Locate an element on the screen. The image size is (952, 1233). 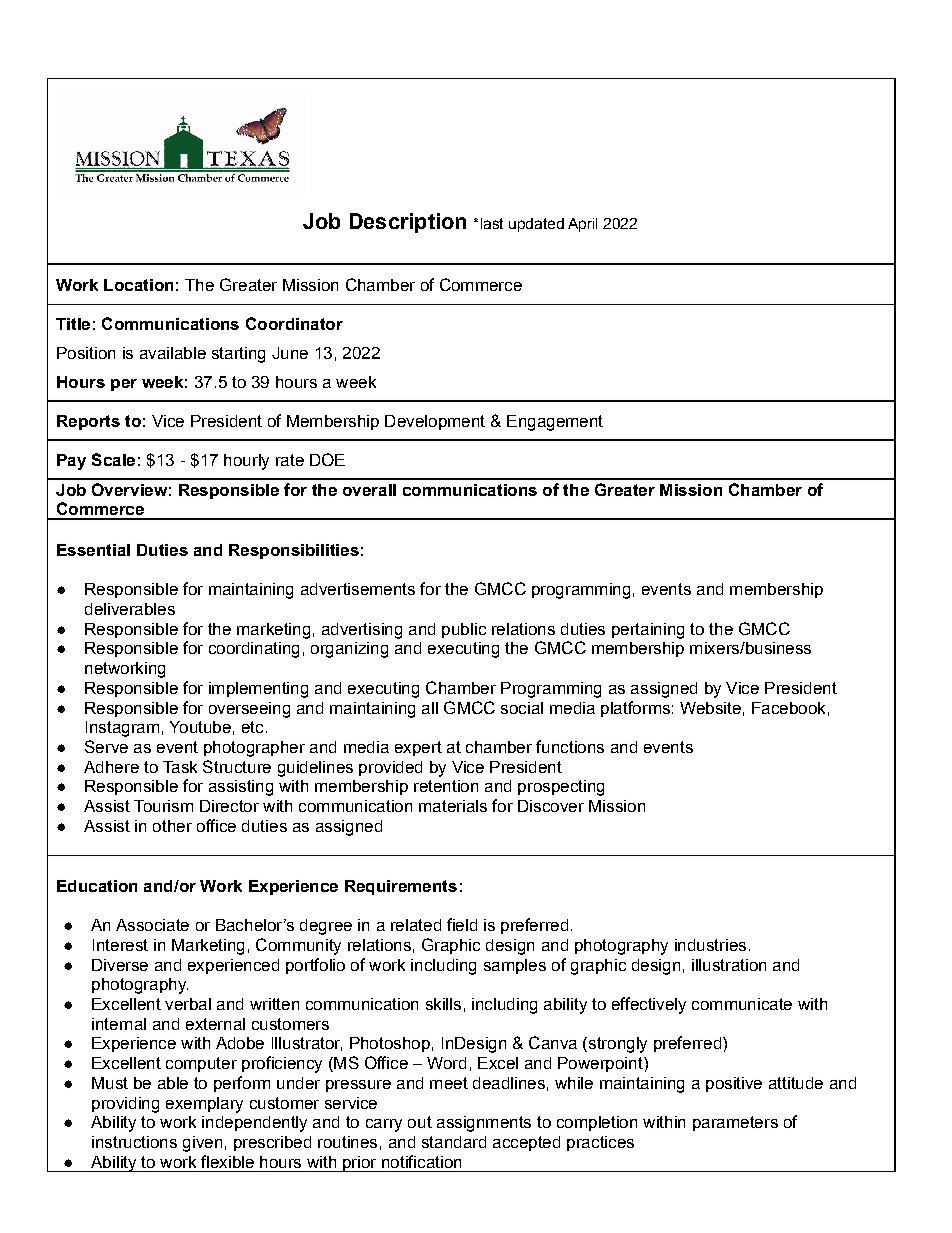
other is located at coordinates (172, 826).
